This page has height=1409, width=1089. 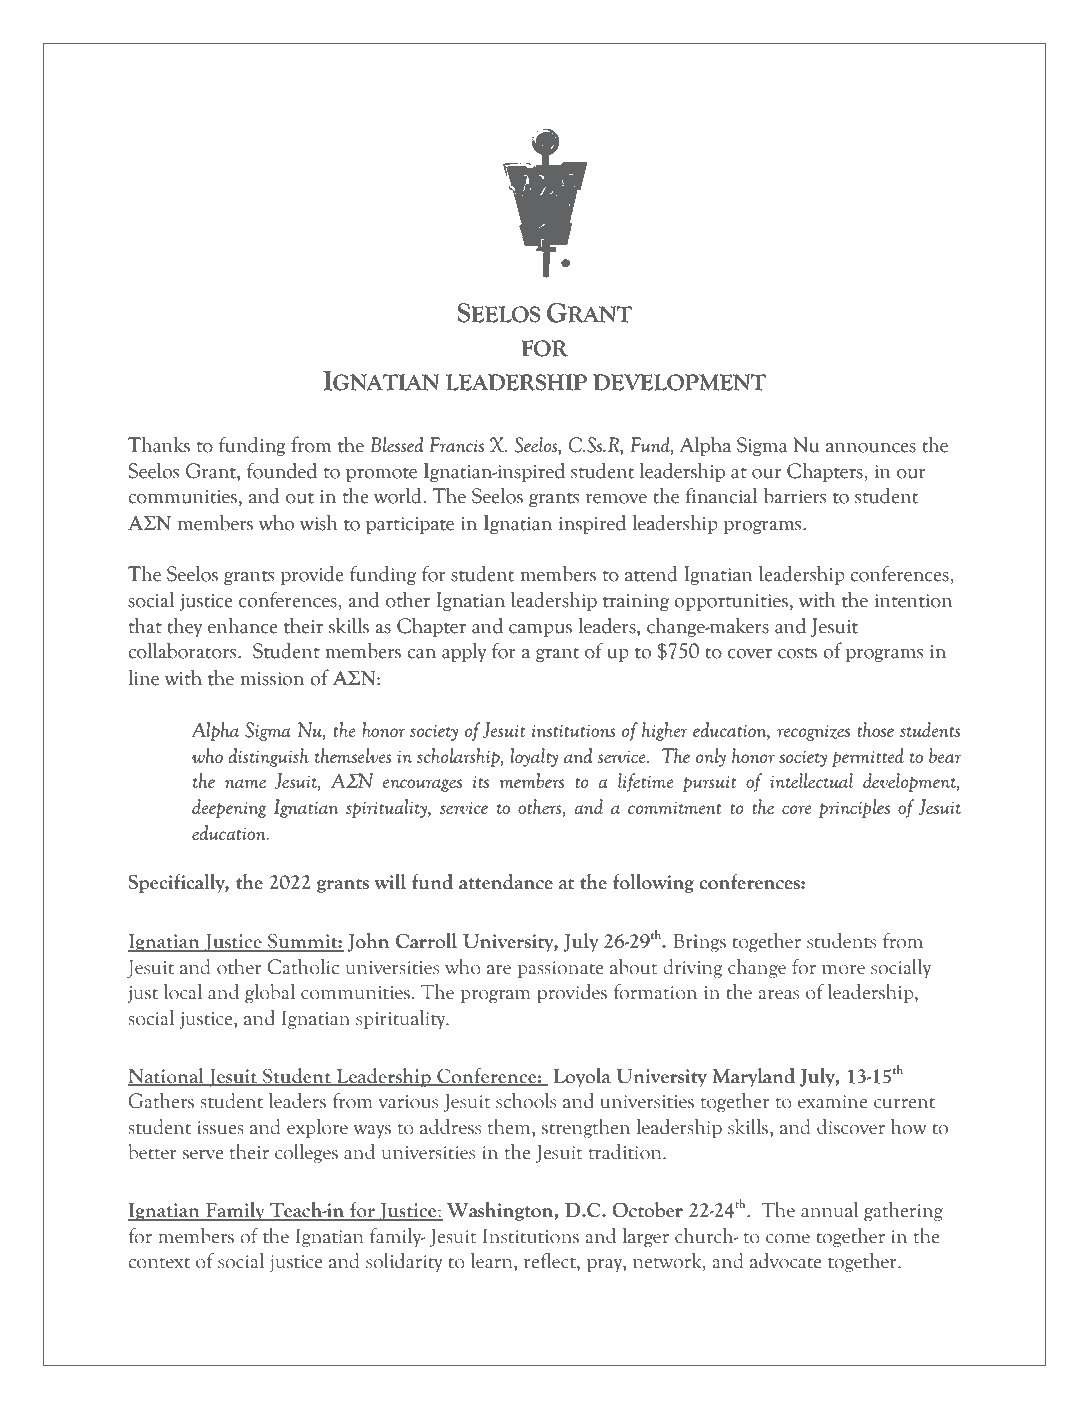 I want to click on following, so click(x=653, y=883).
